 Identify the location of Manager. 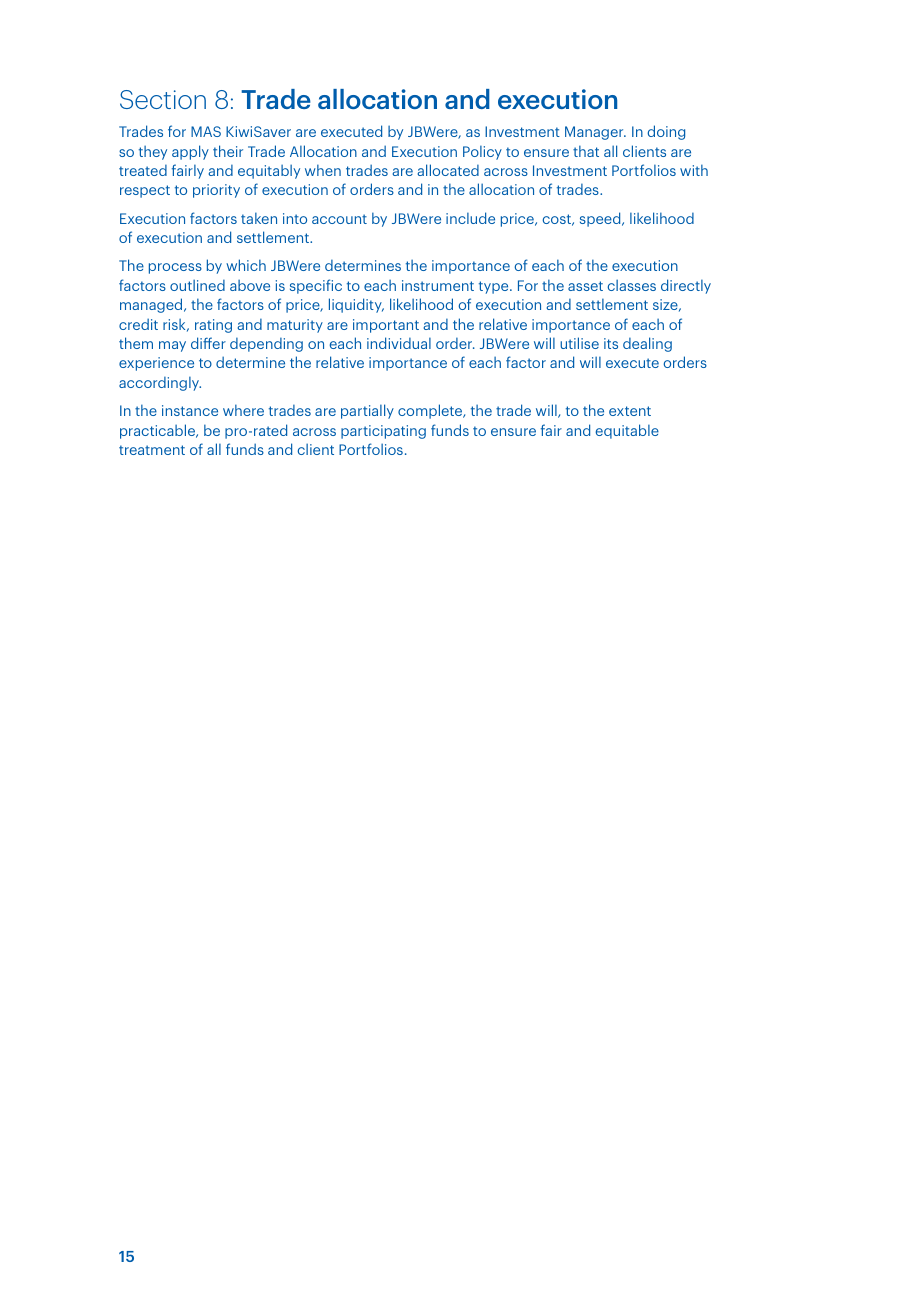
(595, 133).
